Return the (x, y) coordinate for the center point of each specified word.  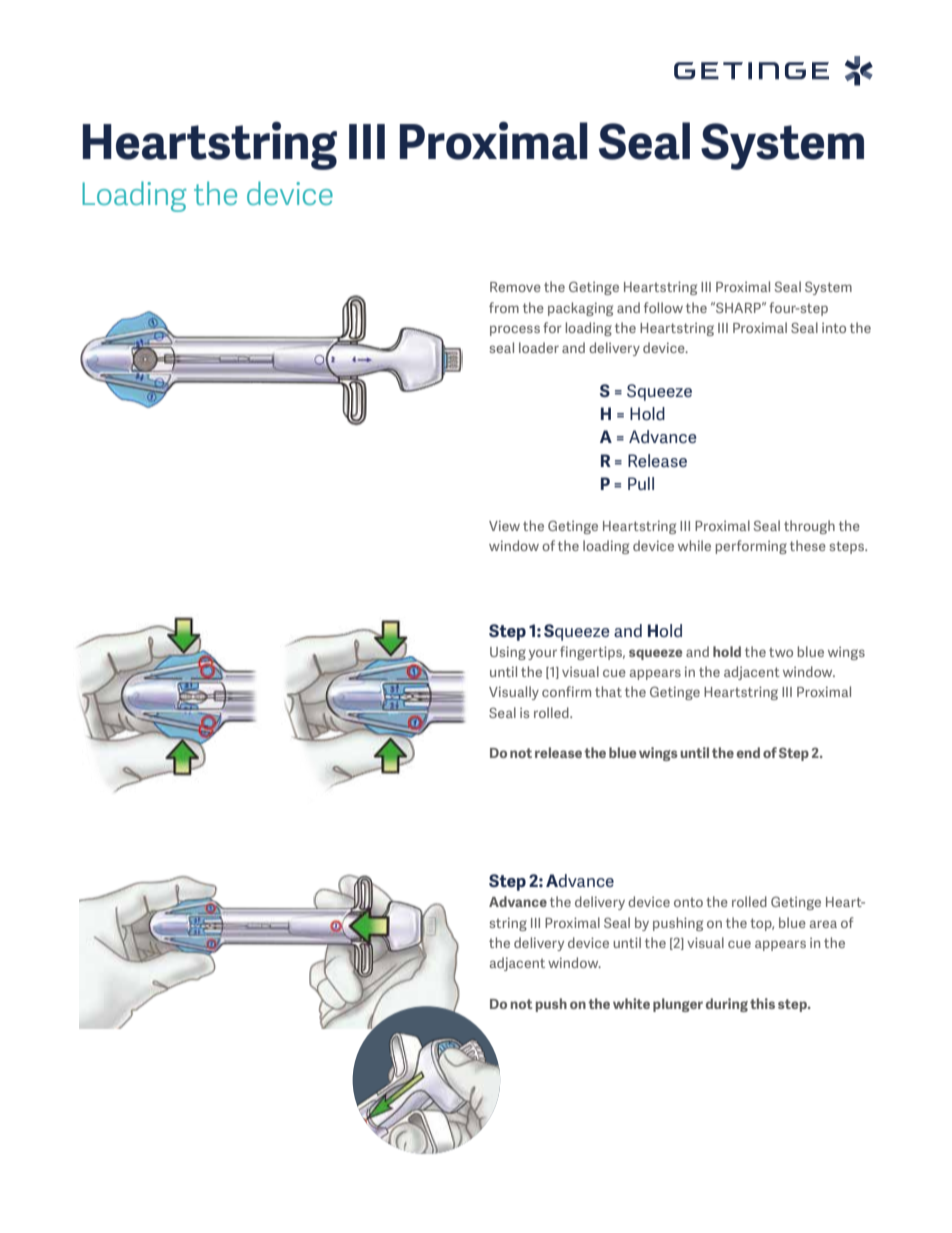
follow (663, 307)
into (834, 327)
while (694, 545)
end (748, 752)
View (504, 525)
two (781, 652)
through (809, 527)
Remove (515, 287)
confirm (566, 691)
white (631, 1003)
